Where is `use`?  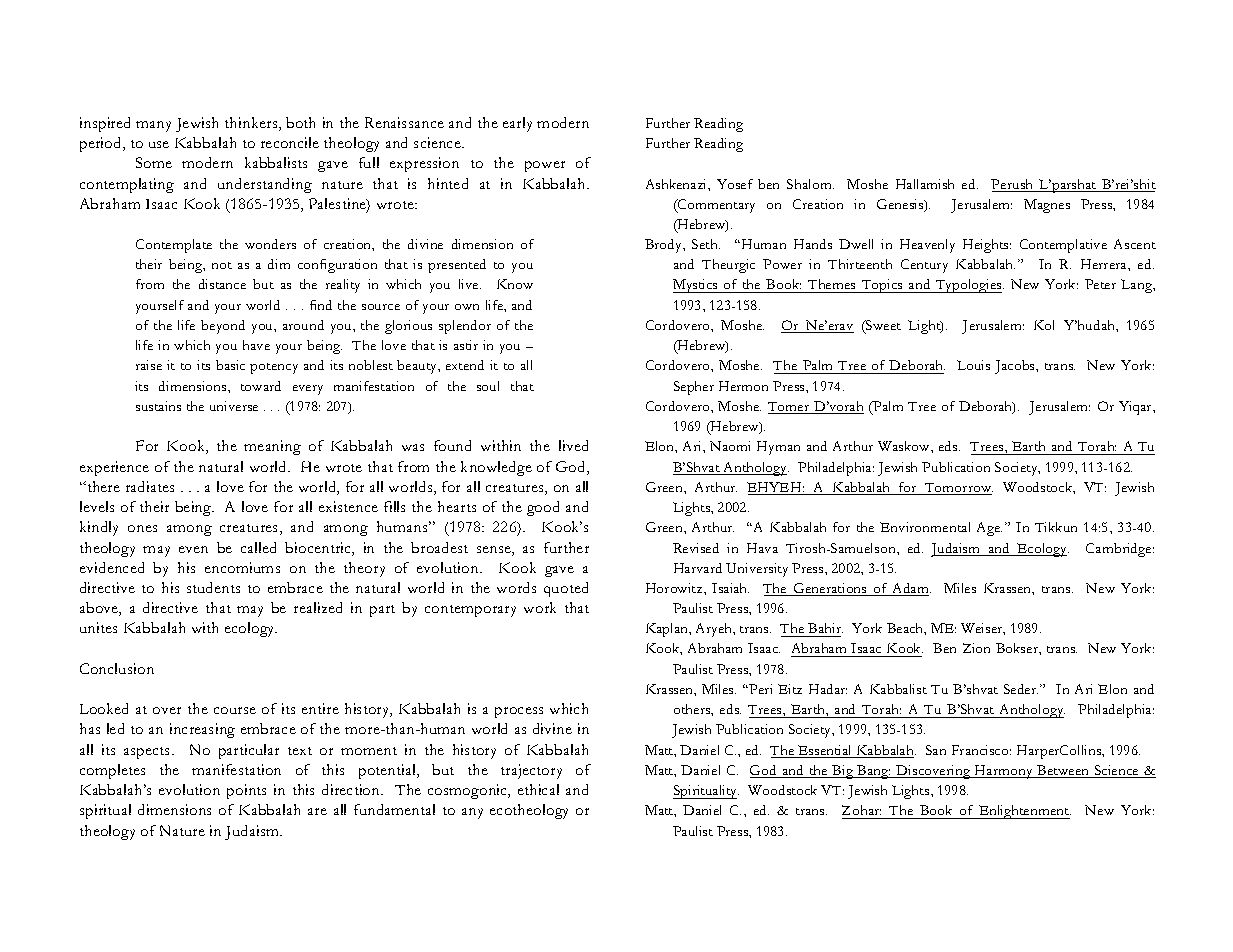 use is located at coordinates (159, 144).
